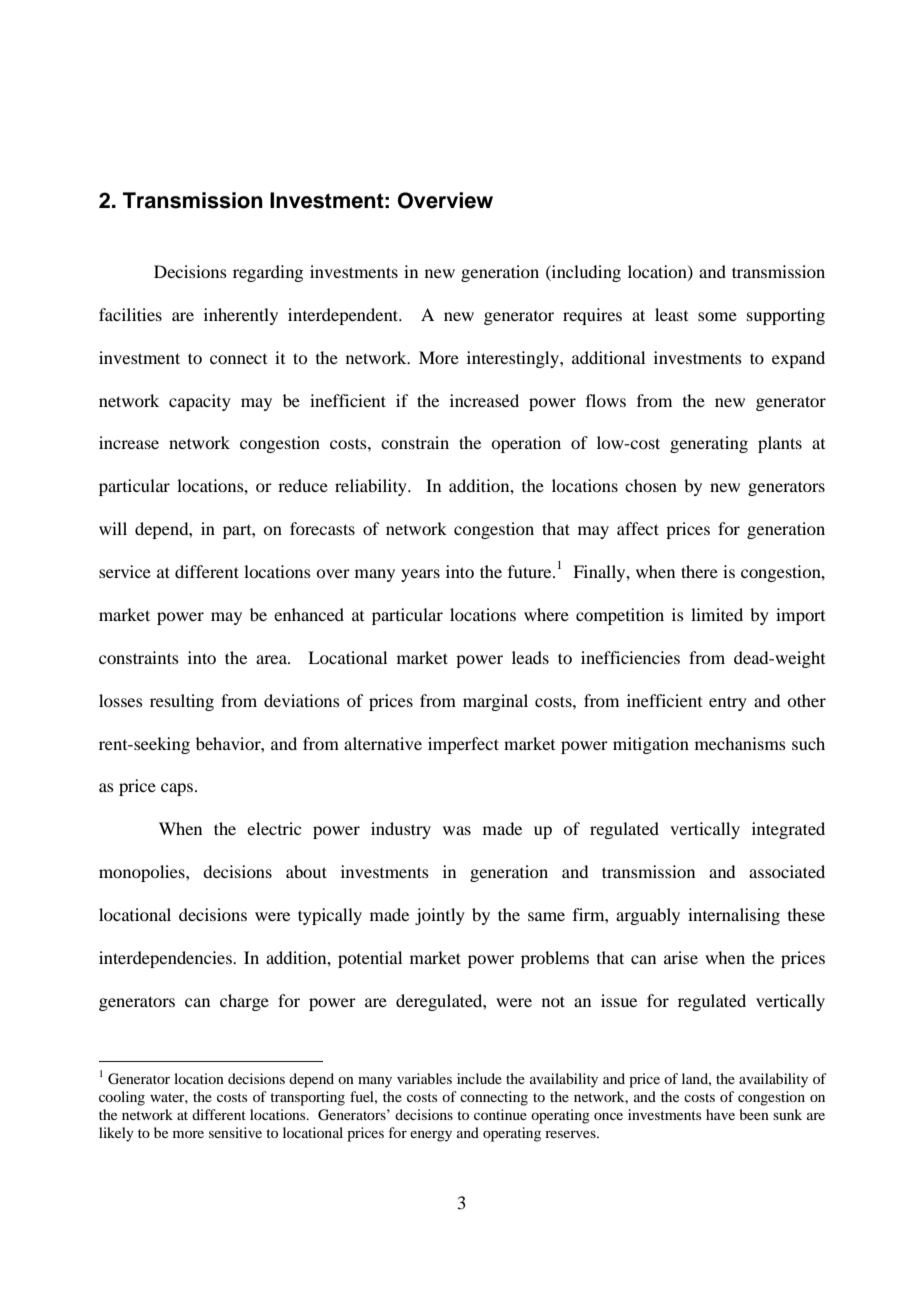  Describe the element at coordinates (235, 1132) in the page. I see `sensitive` at that location.
